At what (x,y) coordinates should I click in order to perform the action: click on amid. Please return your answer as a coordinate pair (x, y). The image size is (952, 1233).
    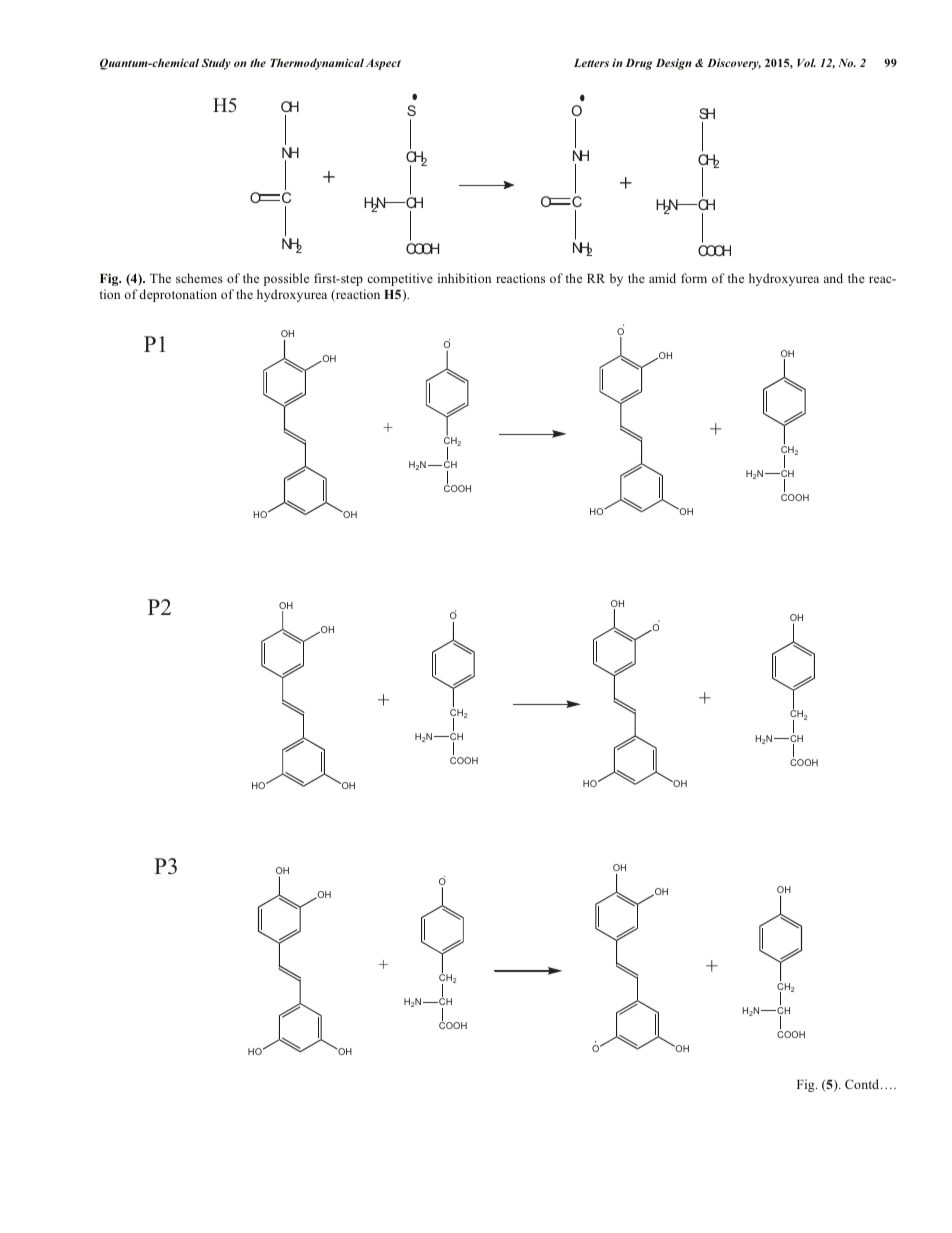
    Looking at the image, I should click on (662, 278).
